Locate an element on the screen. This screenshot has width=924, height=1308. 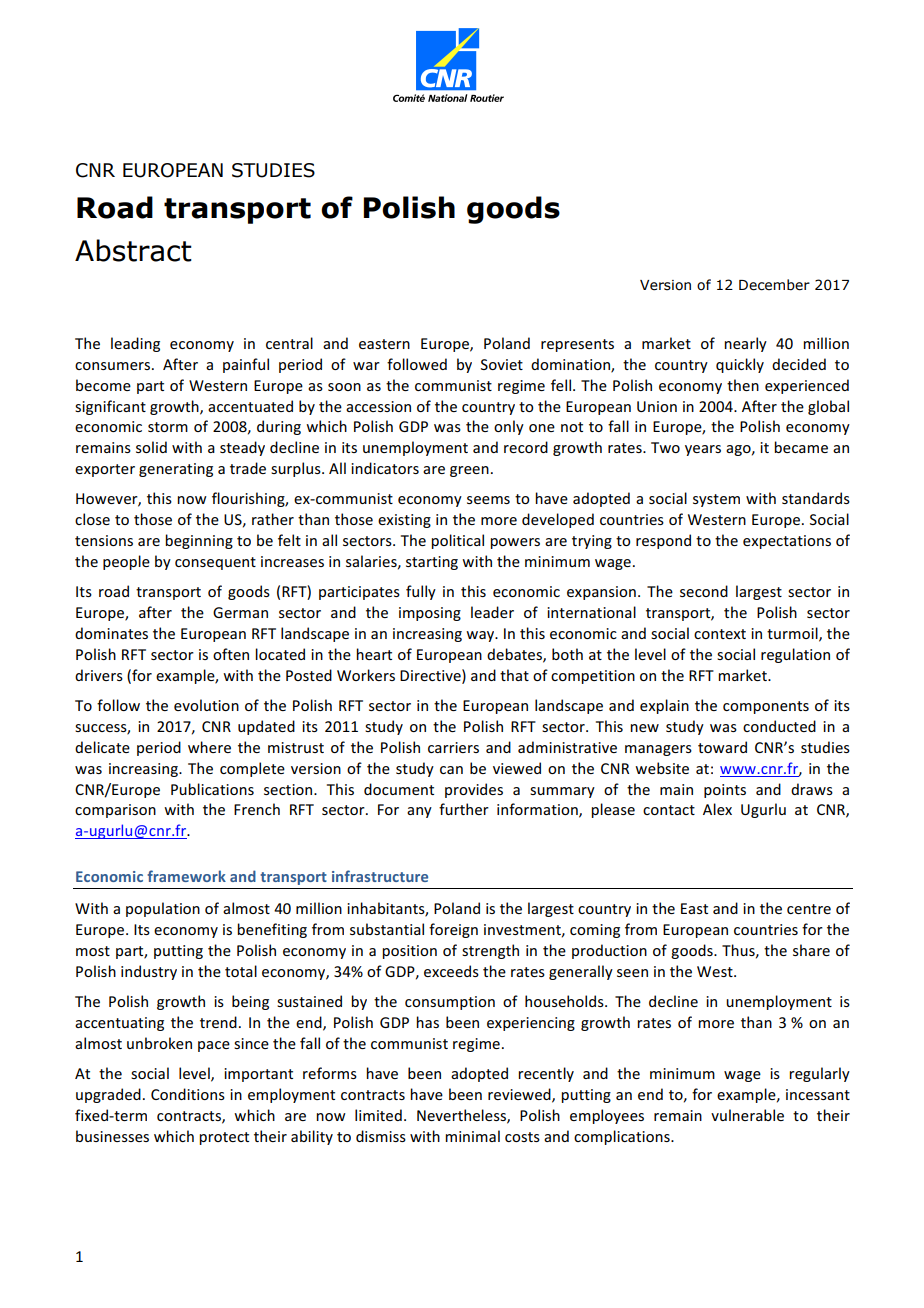
expectations is located at coordinates (787, 542).
